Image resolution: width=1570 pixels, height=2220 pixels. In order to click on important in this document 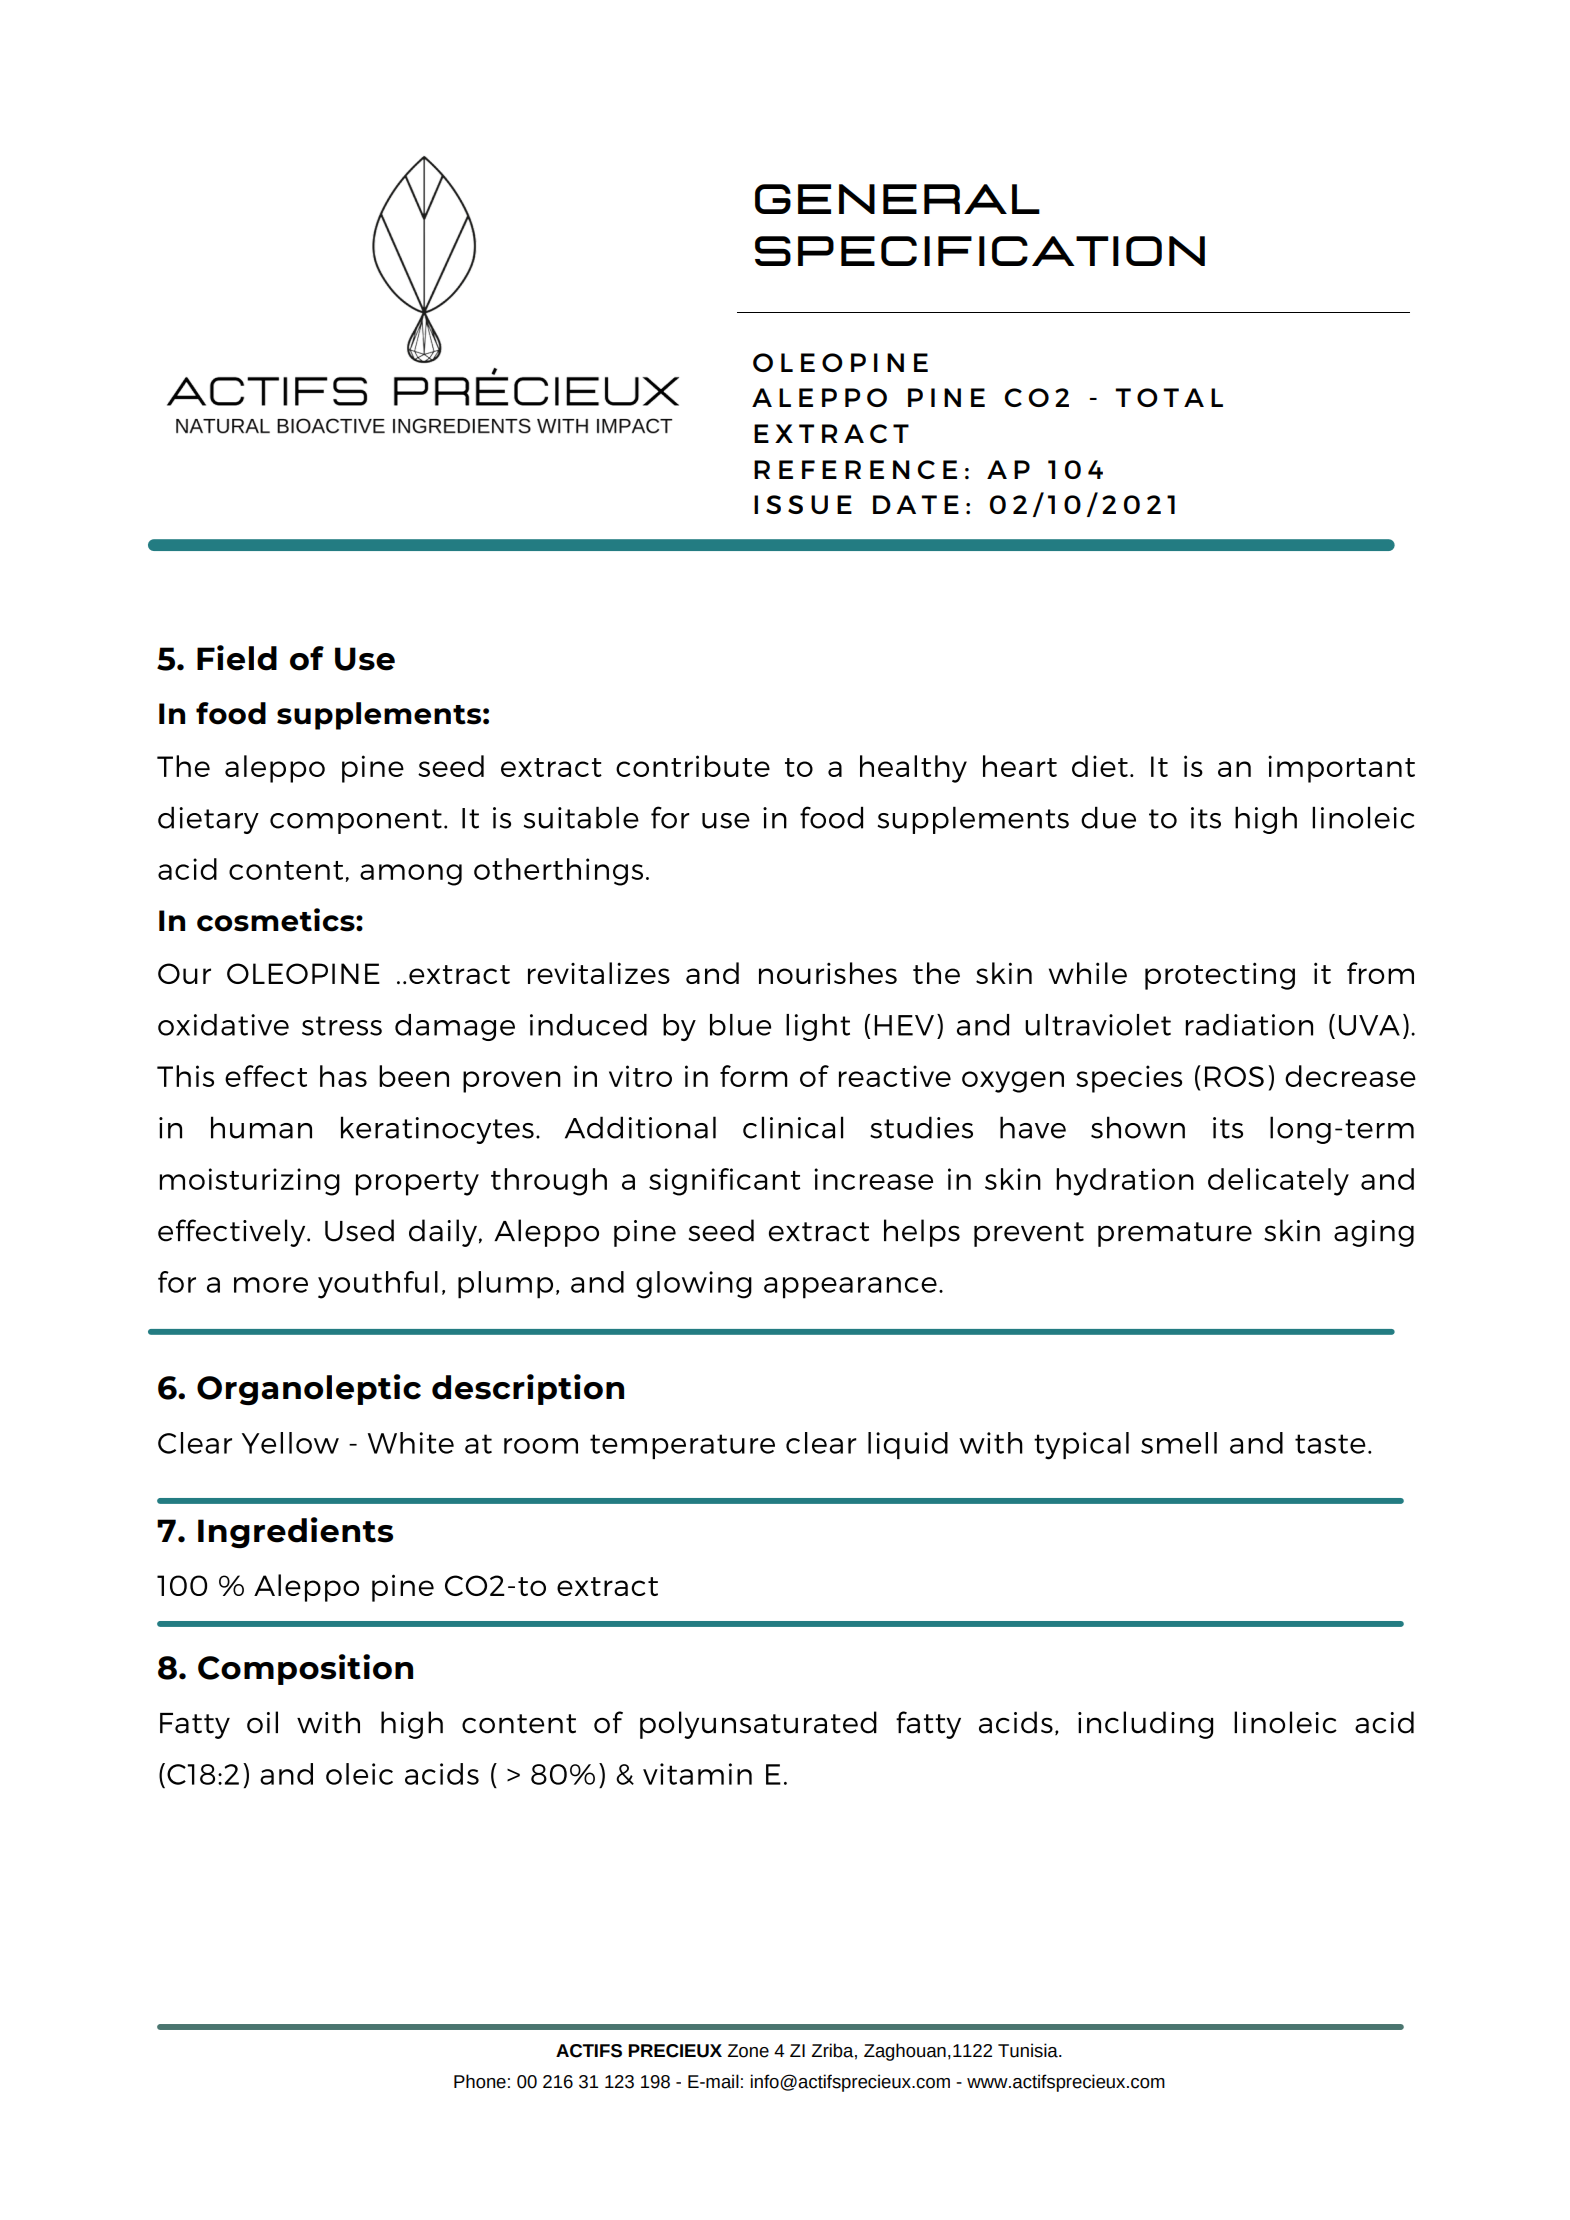, I will do `click(1341, 769)`.
